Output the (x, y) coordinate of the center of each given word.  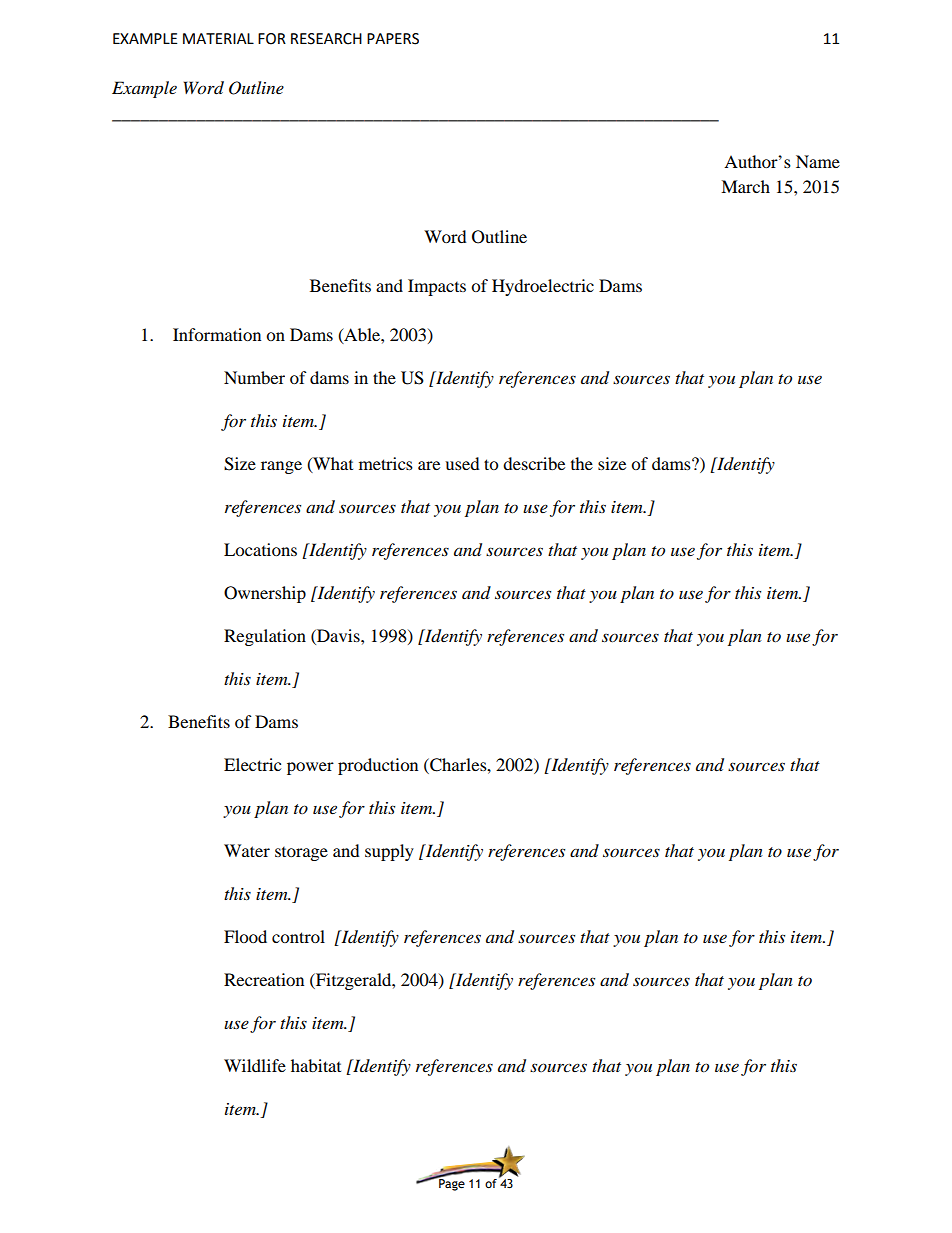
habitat (316, 1065)
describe (534, 463)
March (745, 186)
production (378, 766)
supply (389, 852)
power (310, 768)
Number (254, 377)
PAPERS (393, 39)
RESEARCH (326, 39)
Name (818, 161)
